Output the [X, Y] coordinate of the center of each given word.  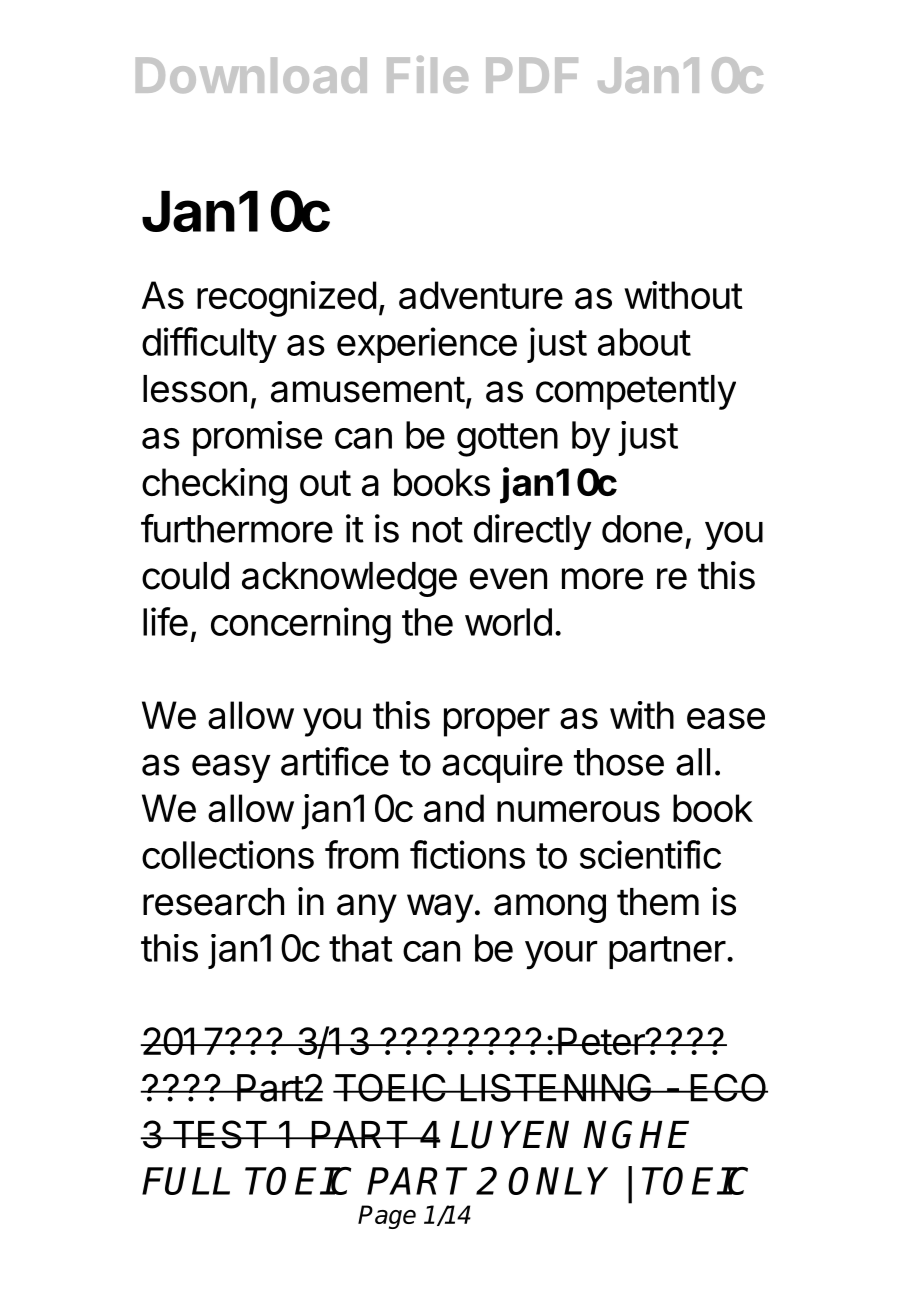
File [427, 74]
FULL [186, 1181]
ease [726, 718]
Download [251, 75]
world [508, 622]
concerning [301, 625]
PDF [532, 75]
